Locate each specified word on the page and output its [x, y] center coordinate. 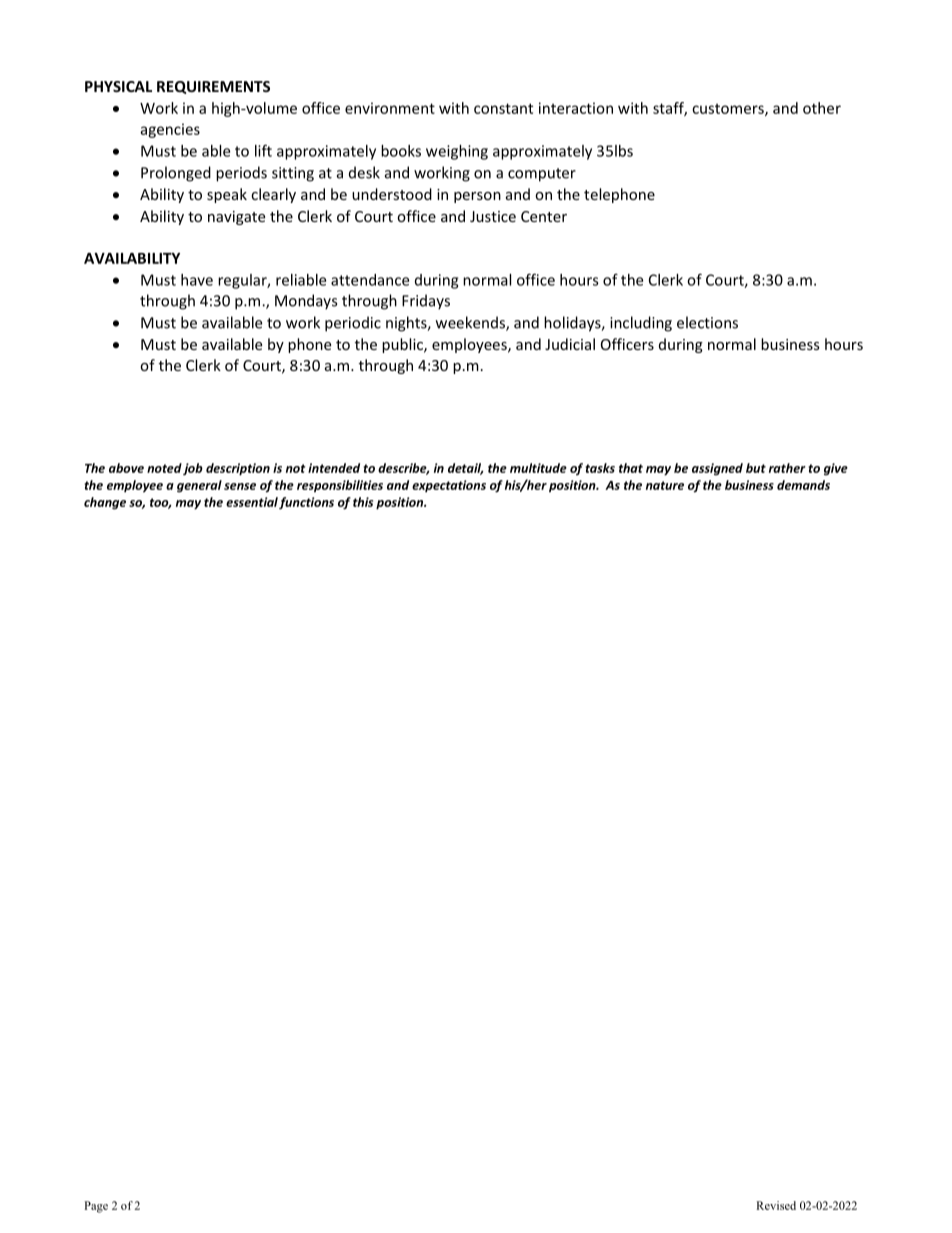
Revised [776, 1205]
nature [665, 485]
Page [96, 1207]
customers [729, 110]
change [105, 503]
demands [803, 485]
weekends [471, 323]
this [363, 502]
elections [707, 322]
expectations [449, 486]
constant [503, 108]
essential [252, 502]
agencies [170, 130]
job [193, 469]
